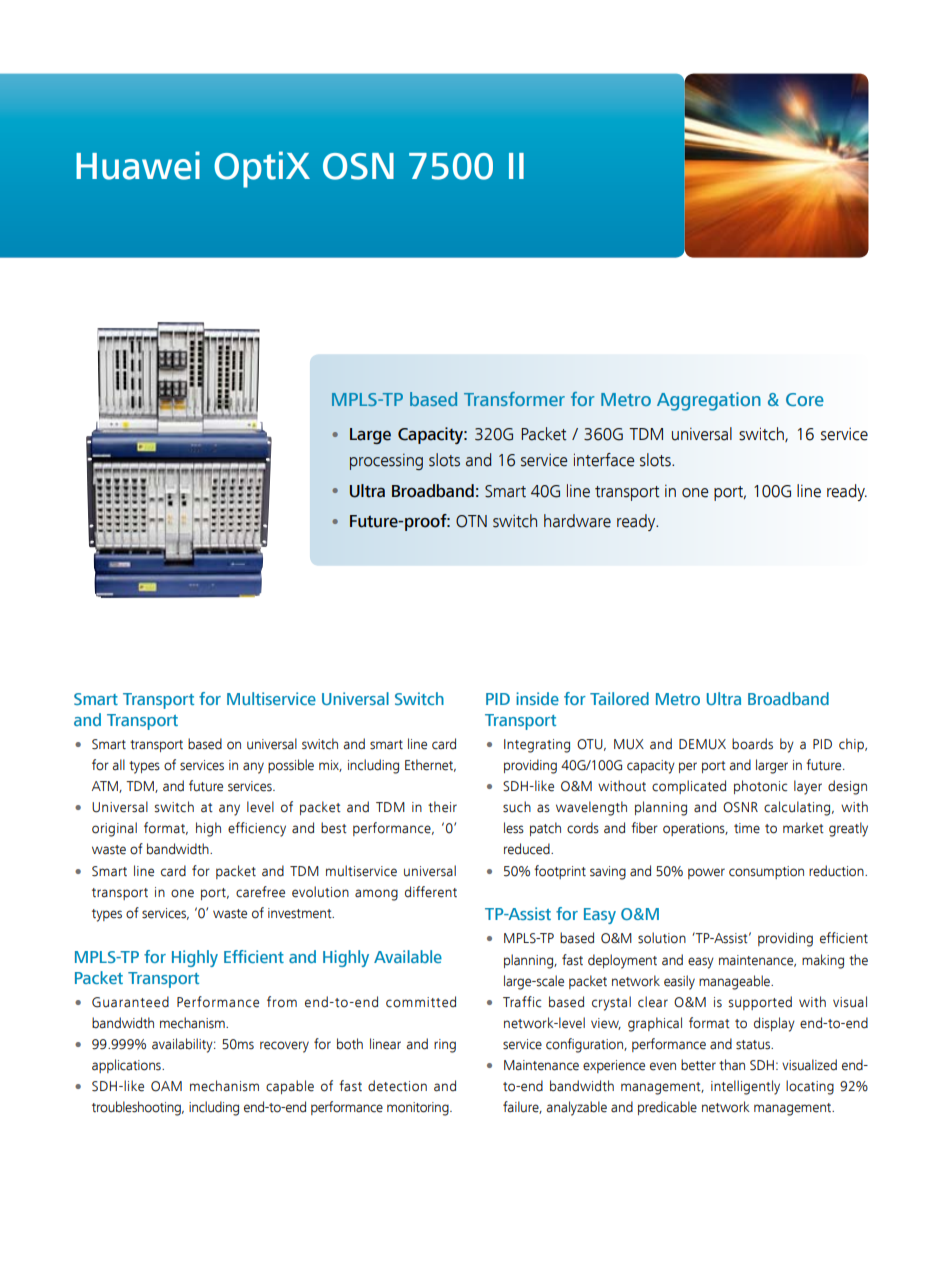 This page has height=1288, width=942. I want to click on processing, so click(386, 462).
